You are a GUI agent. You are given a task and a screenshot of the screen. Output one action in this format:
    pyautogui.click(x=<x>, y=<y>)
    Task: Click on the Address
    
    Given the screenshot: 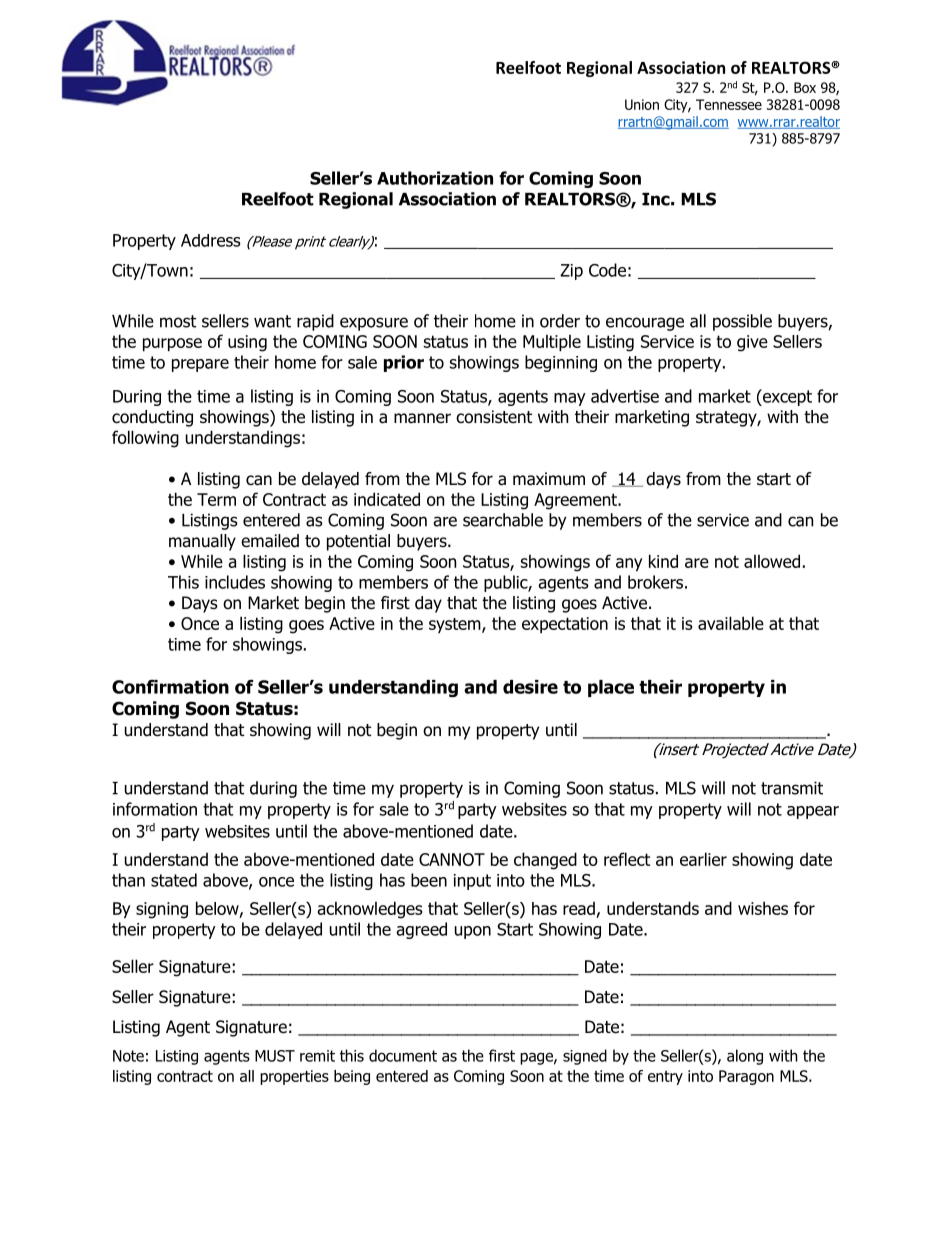 What is the action you would take?
    pyautogui.click(x=211, y=240)
